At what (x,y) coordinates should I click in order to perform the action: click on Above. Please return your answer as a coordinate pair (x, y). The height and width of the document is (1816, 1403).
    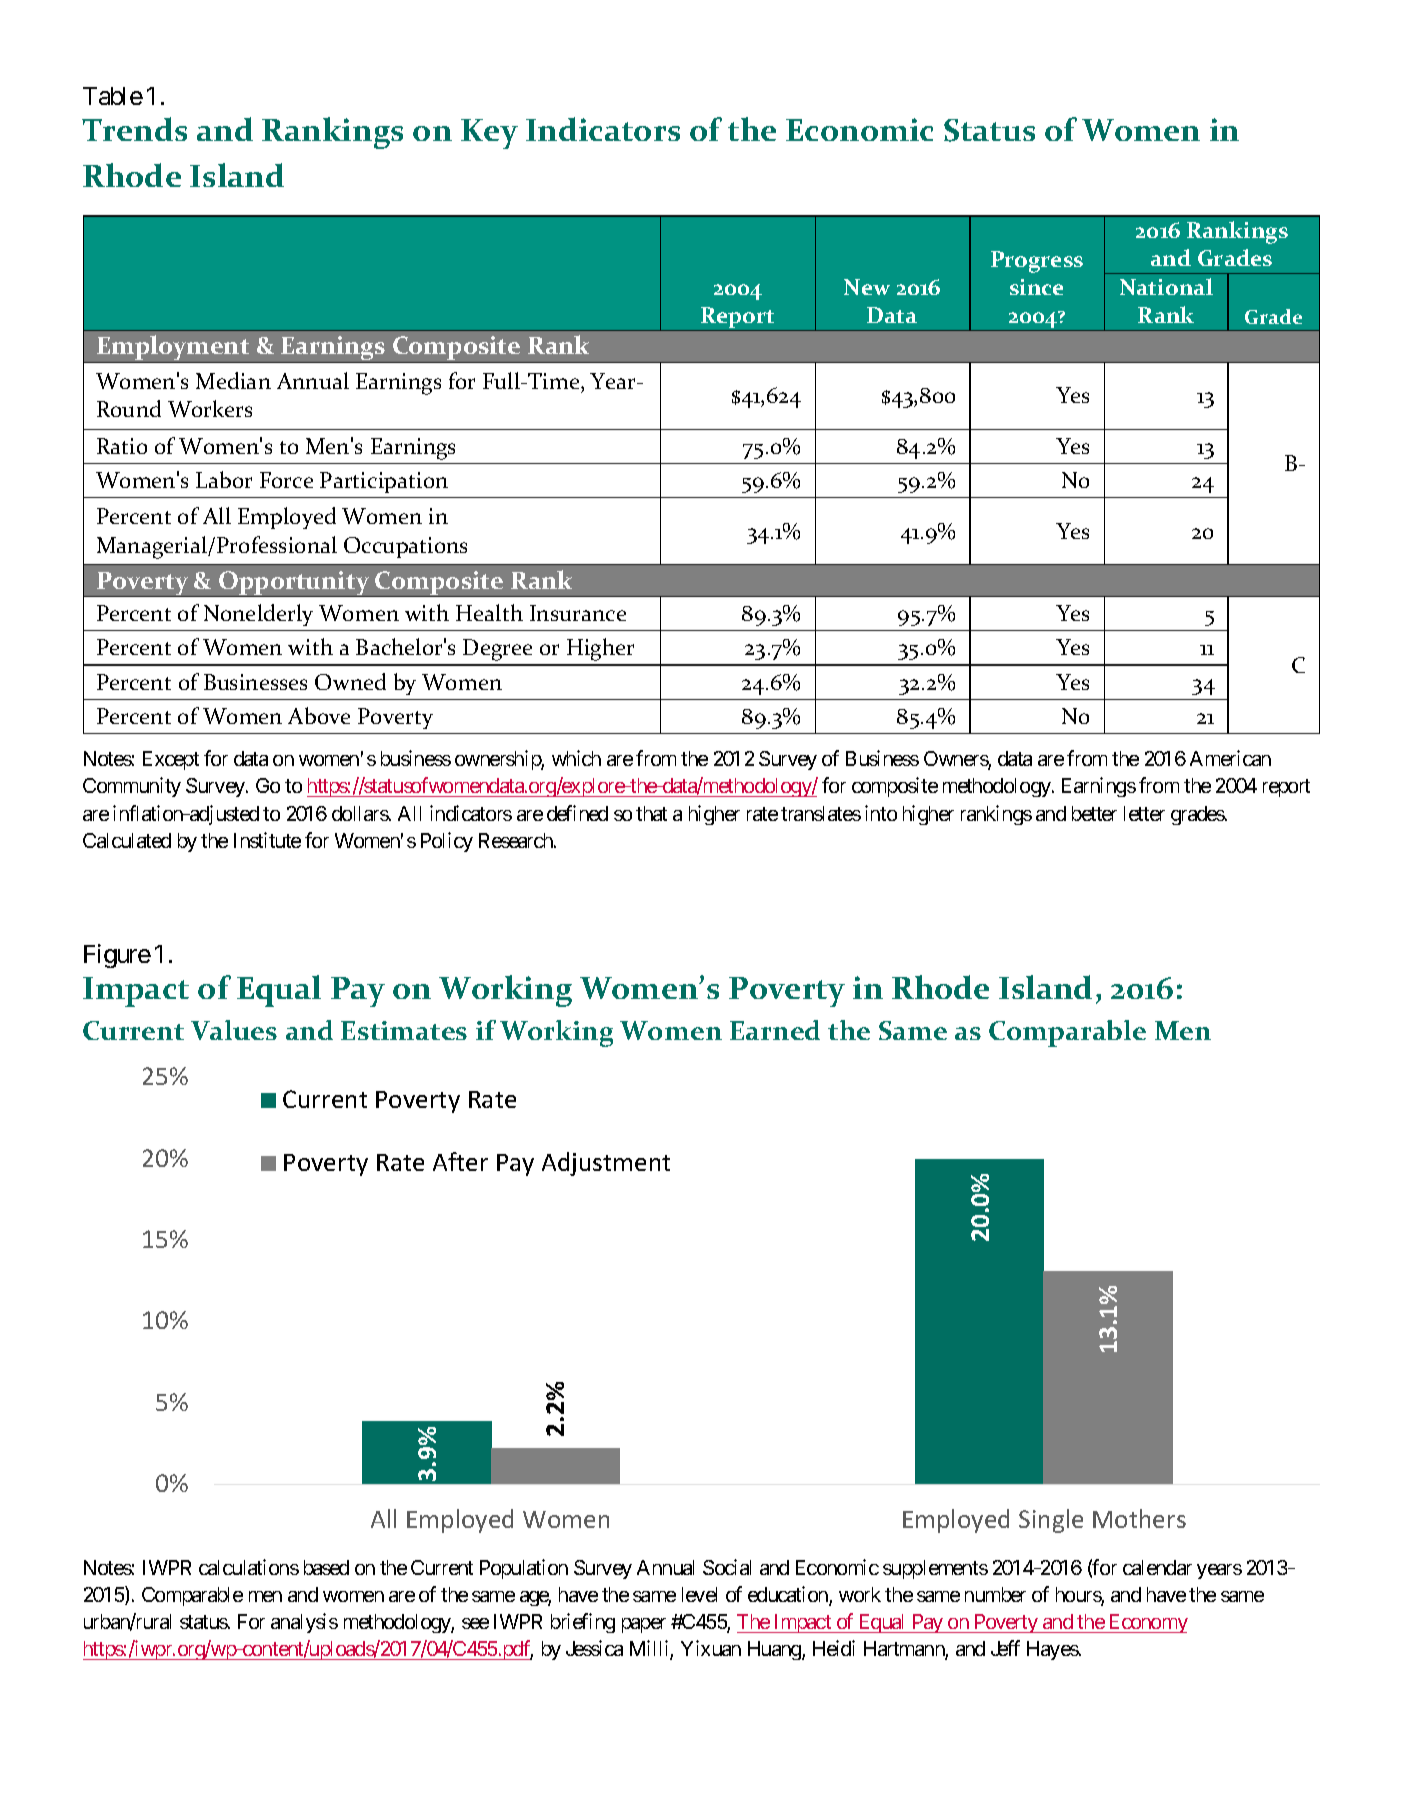
    Looking at the image, I should click on (319, 715).
